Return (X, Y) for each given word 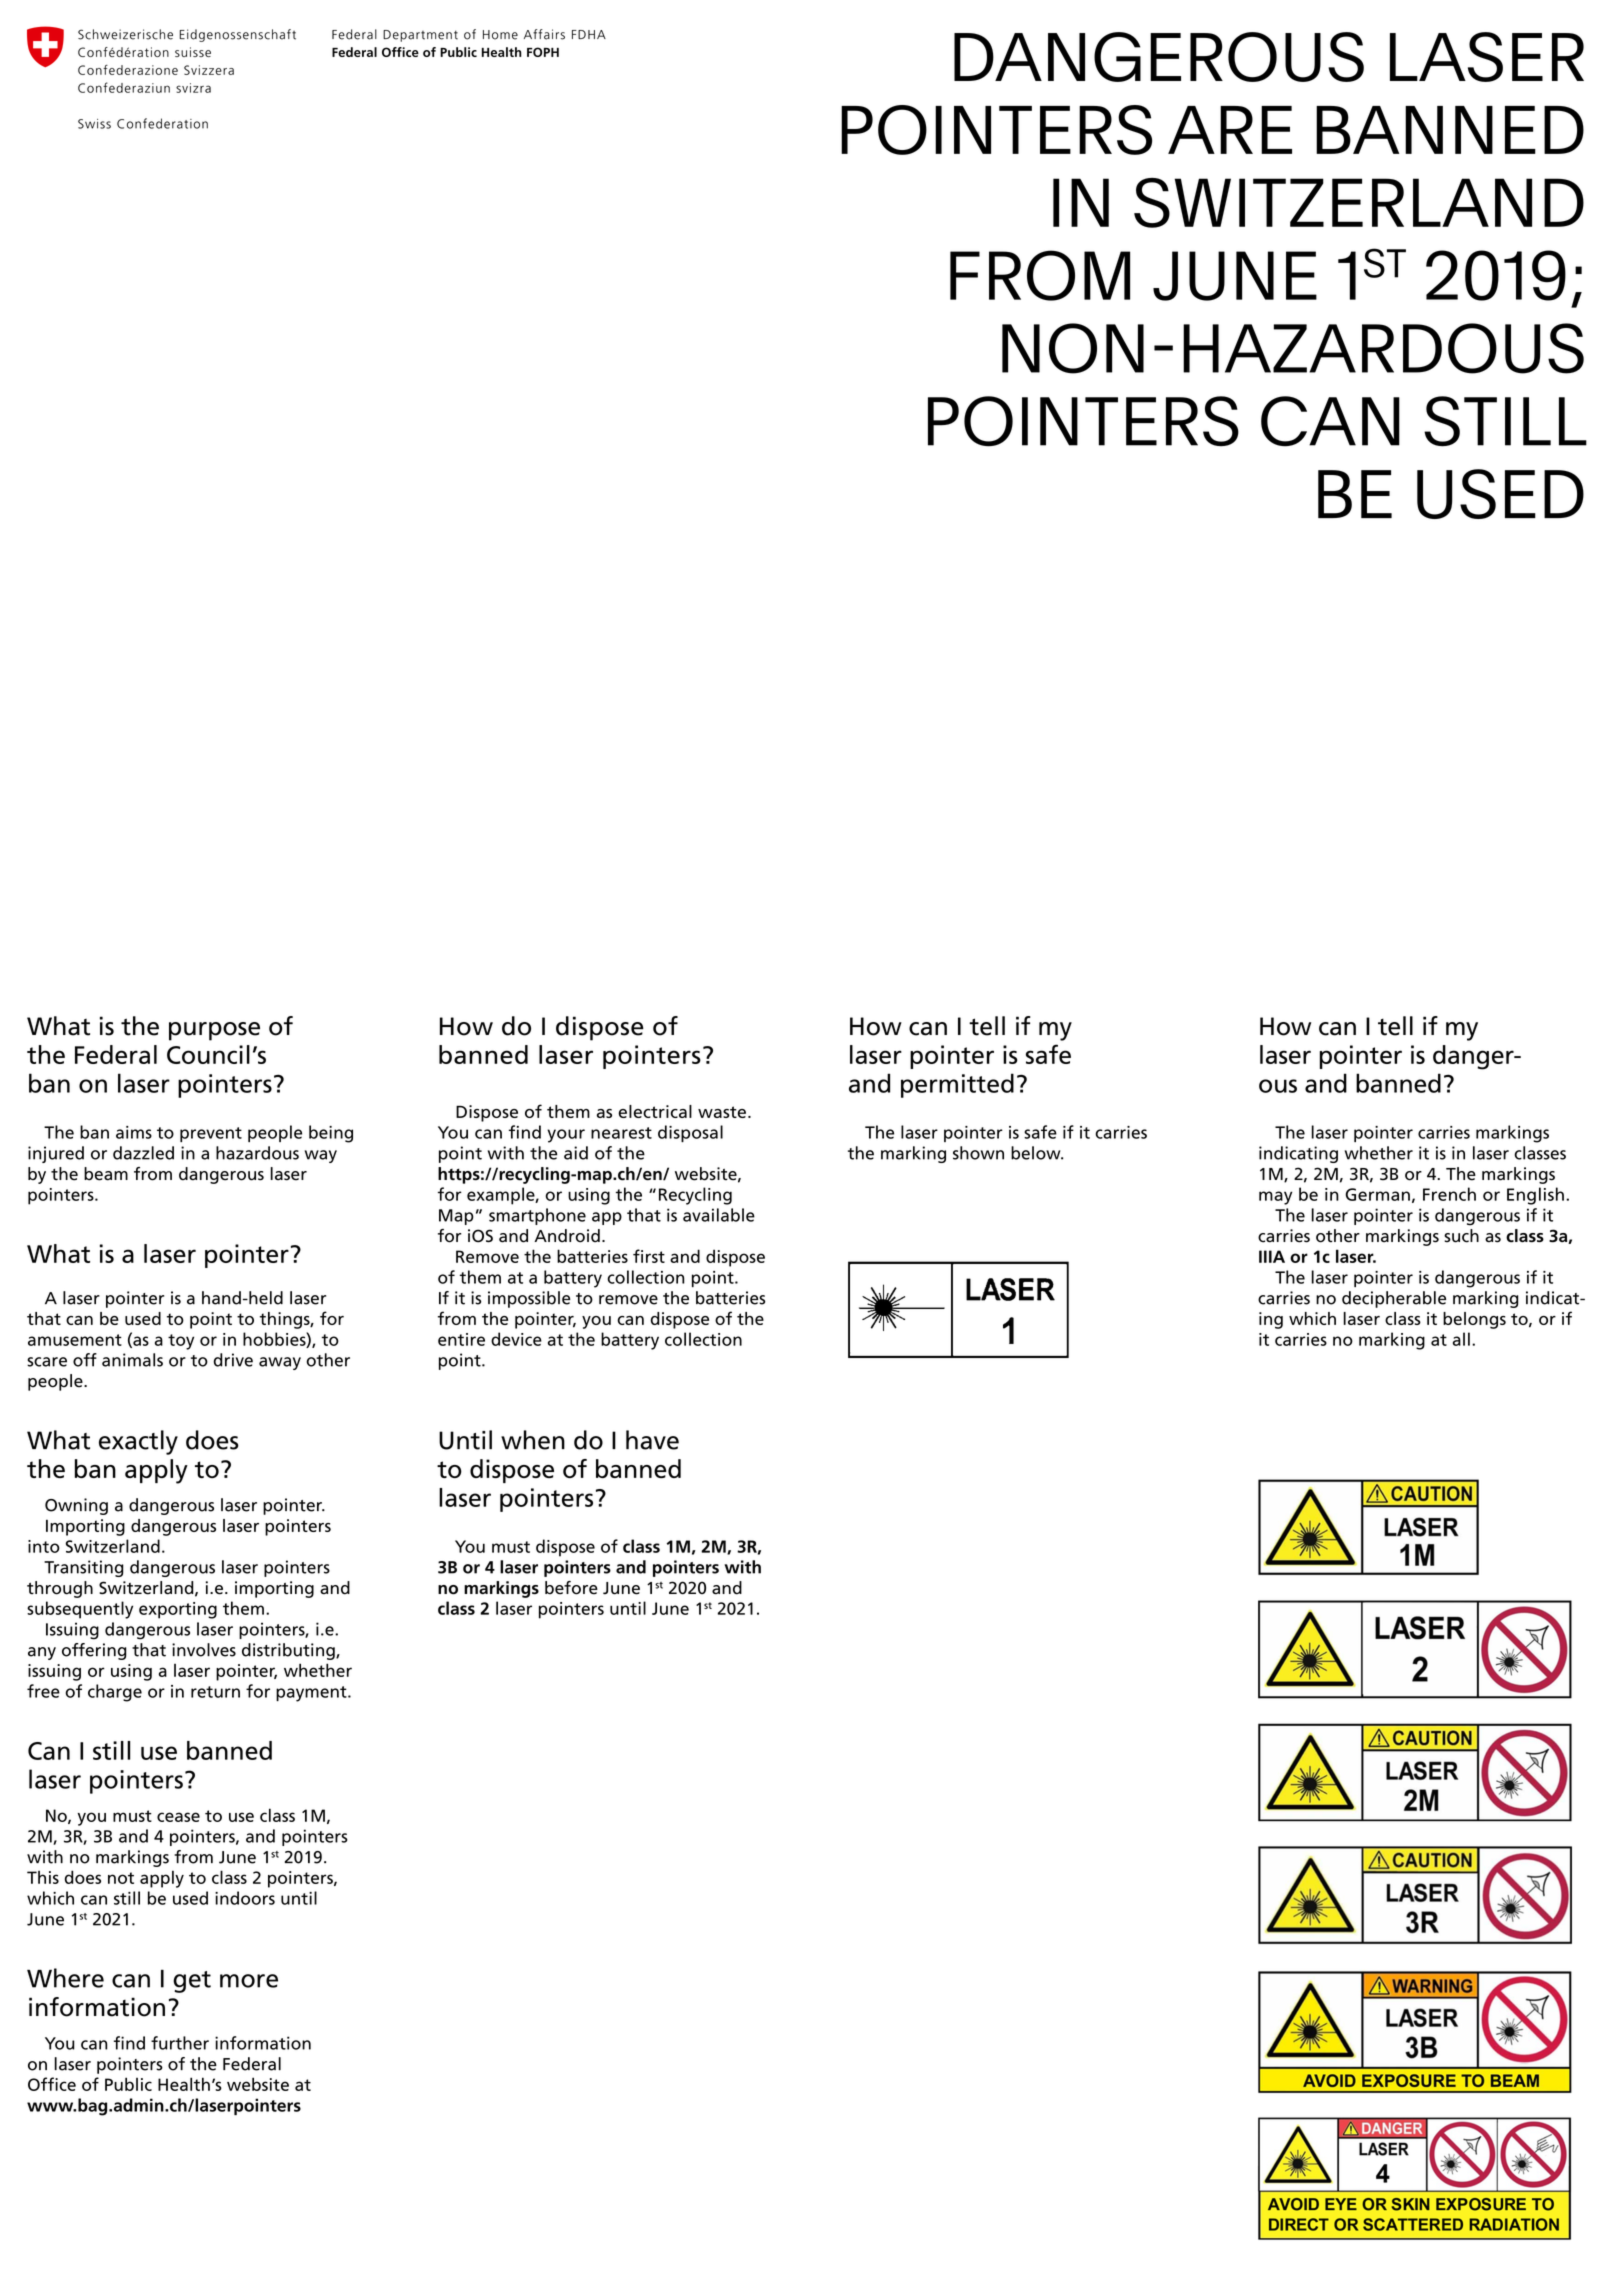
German (1377, 1194)
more (249, 1981)
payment (312, 1694)
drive (233, 1360)
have (652, 1440)
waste (722, 1112)
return (215, 1692)
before (571, 1588)
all (1461, 1339)
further (180, 2043)
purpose (214, 1031)
